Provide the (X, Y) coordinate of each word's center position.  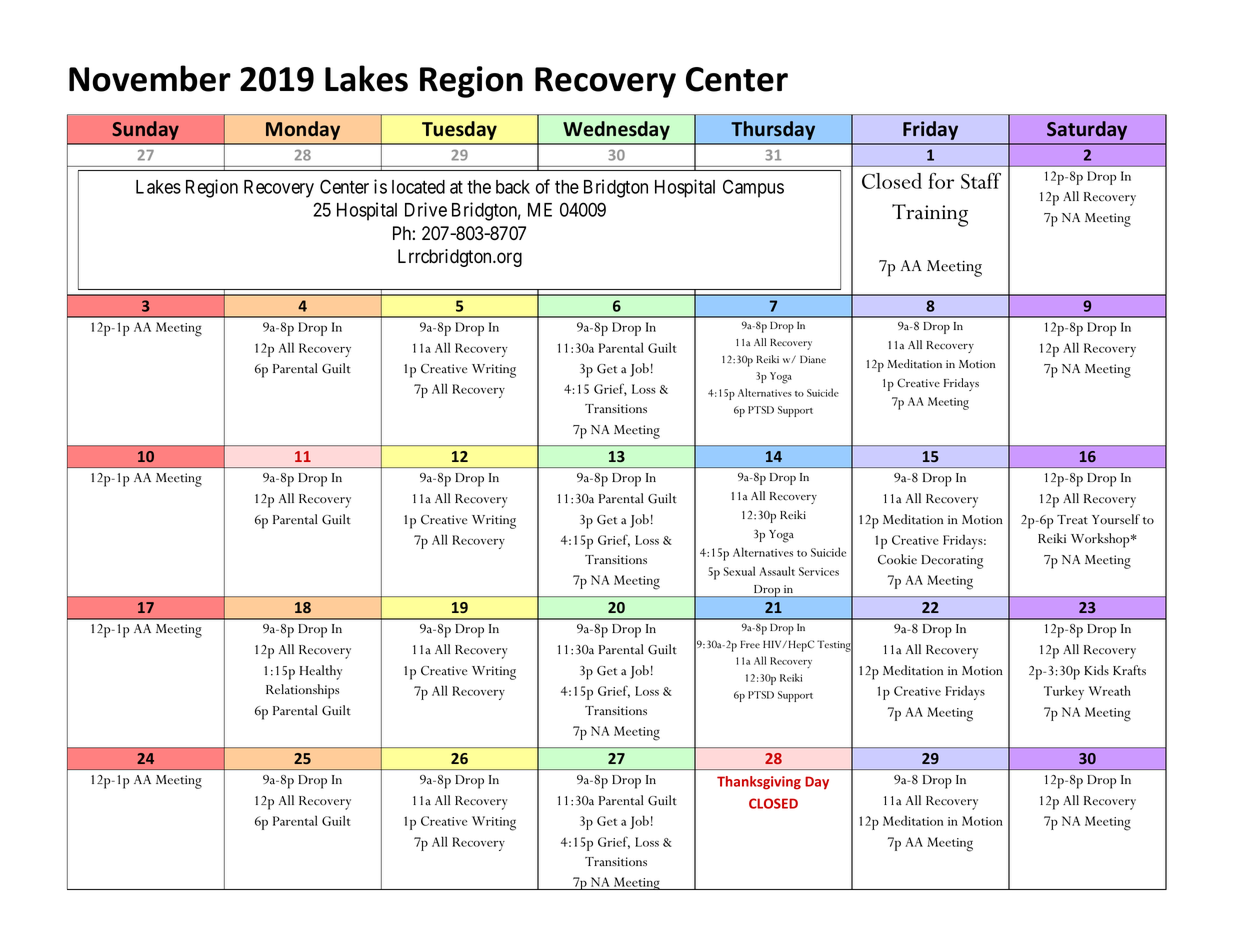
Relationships (302, 691)
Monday (303, 130)
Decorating (952, 562)
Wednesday (616, 130)
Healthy (321, 672)
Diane (813, 359)
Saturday (1087, 130)
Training (930, 215)
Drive (426, 209)
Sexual (739, 571)
